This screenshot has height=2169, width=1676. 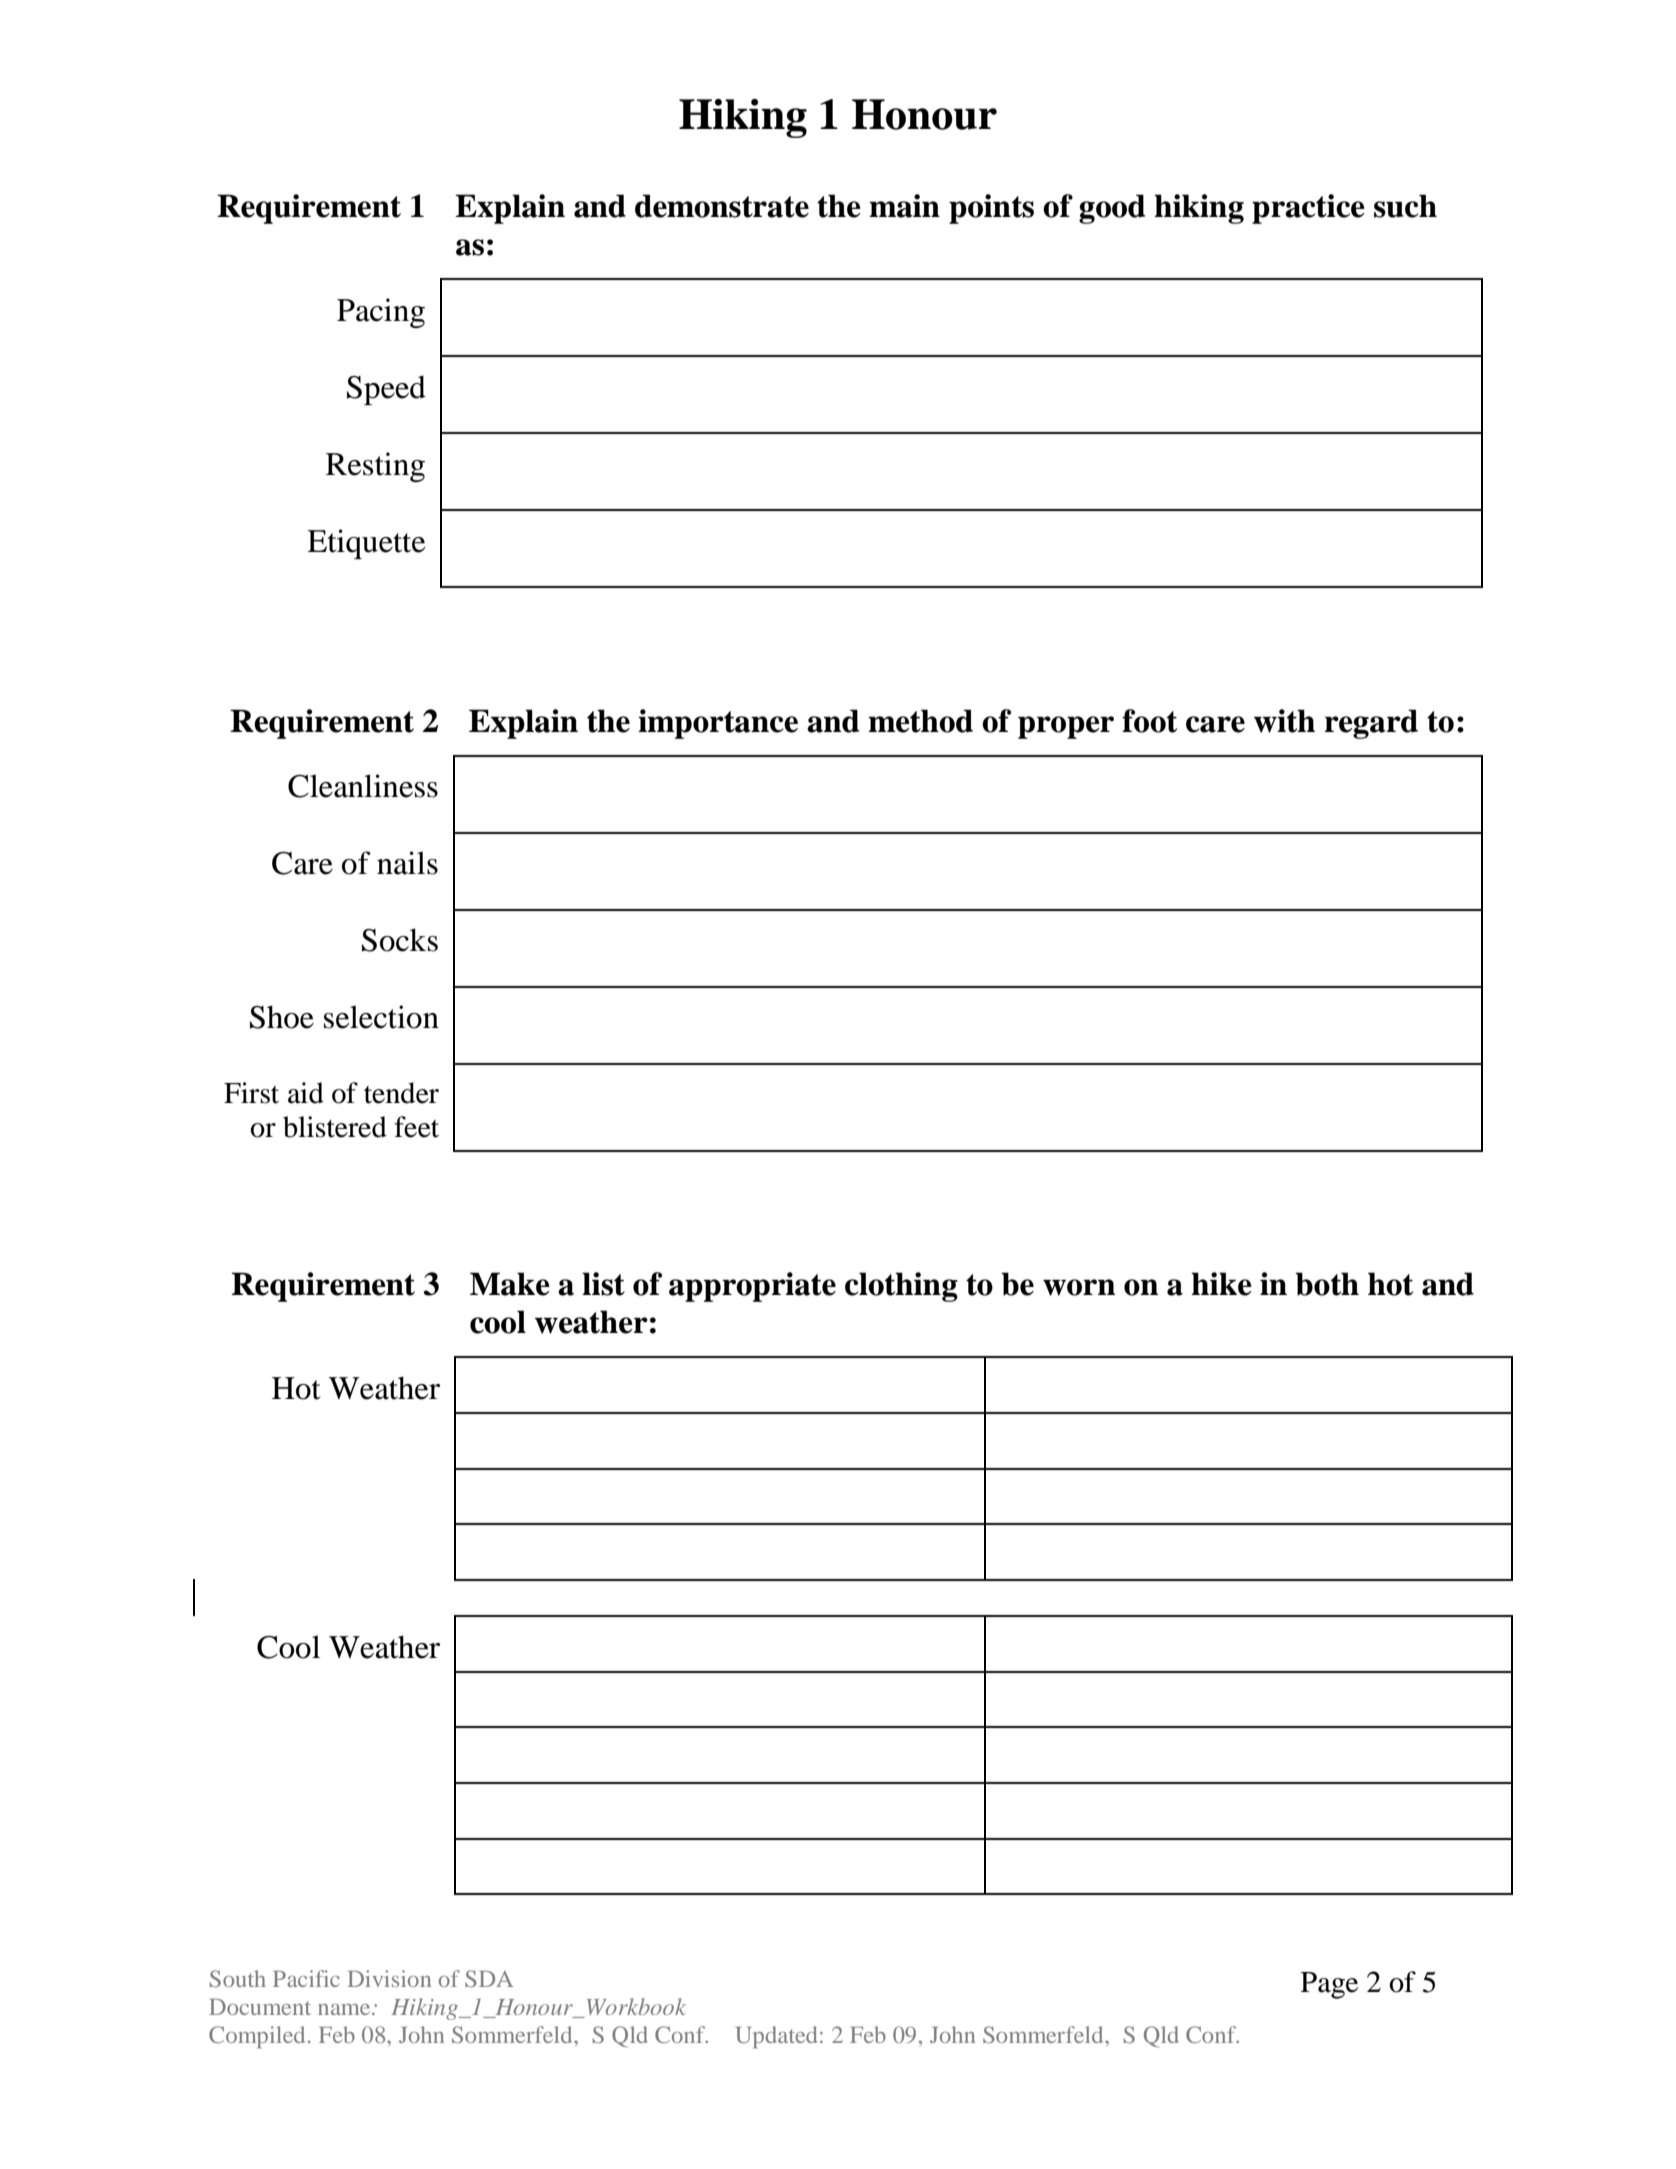 What do you see at coordinates (1221, 1284) in the screenshot?
I see `hike` at bounding box center [1221, 1284].
